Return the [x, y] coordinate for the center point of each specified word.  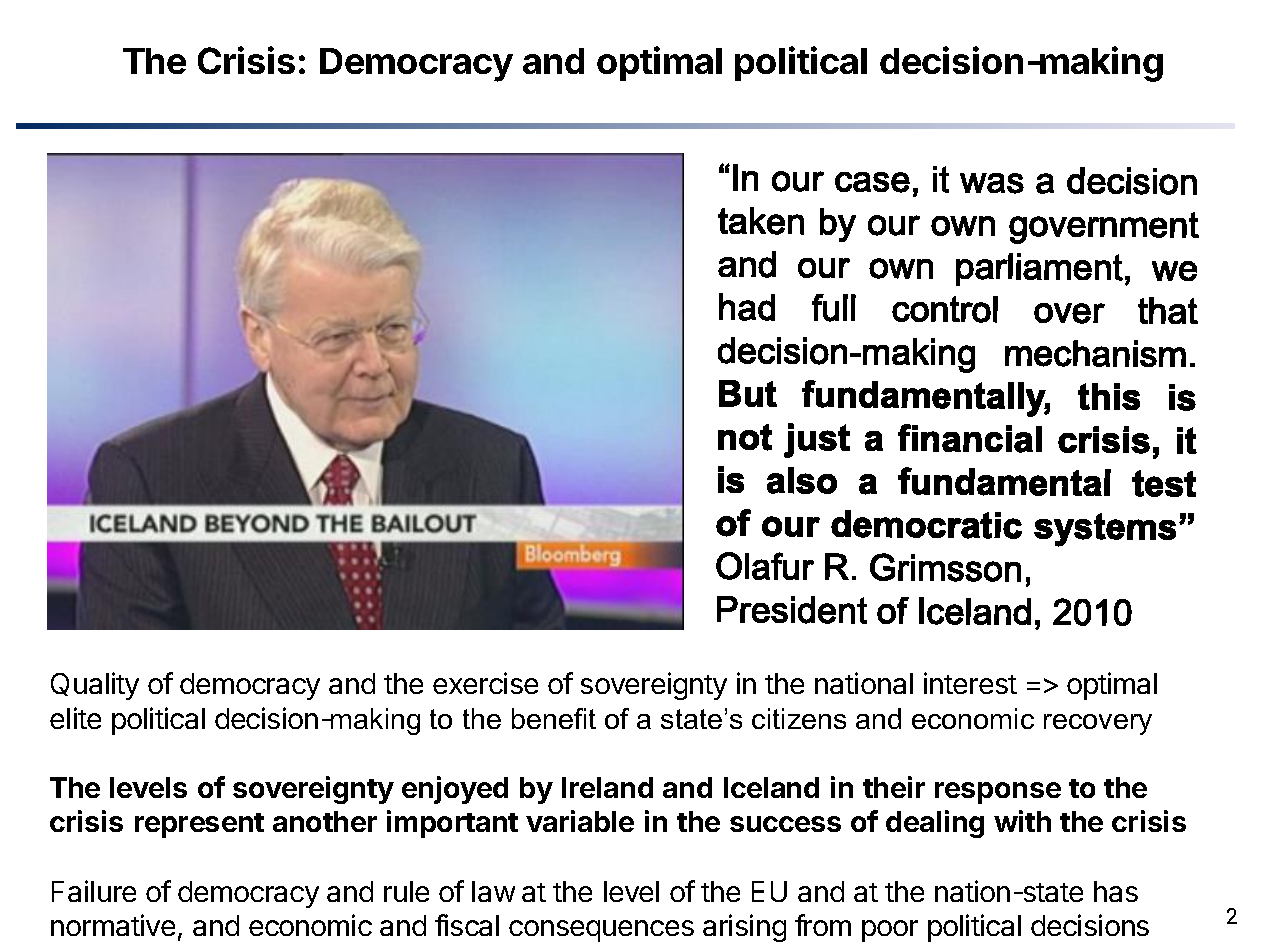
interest [970, 683]
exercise [485, 683]
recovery [1098, 724]
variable [580, 821]
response [998, 793]
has [1116, 891]
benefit [554, 718]
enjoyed [455, 790]
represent [199, 825]
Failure [94, 891]
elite [75, 718]
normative [113, 925]
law [493, 891]
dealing [935, 824]
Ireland [607, 787]
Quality [95, 686]
